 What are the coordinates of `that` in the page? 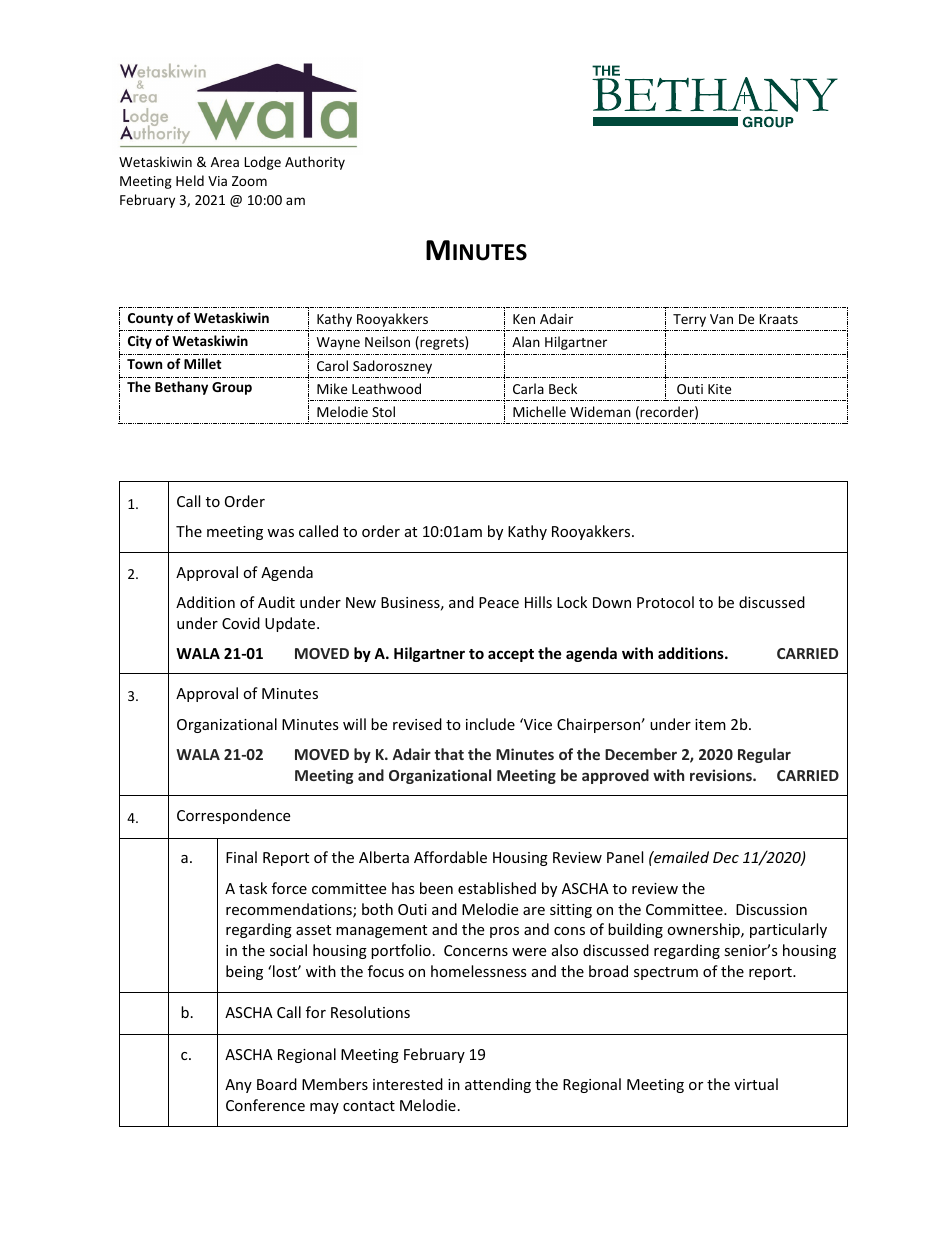 It's located at (449, 754).
